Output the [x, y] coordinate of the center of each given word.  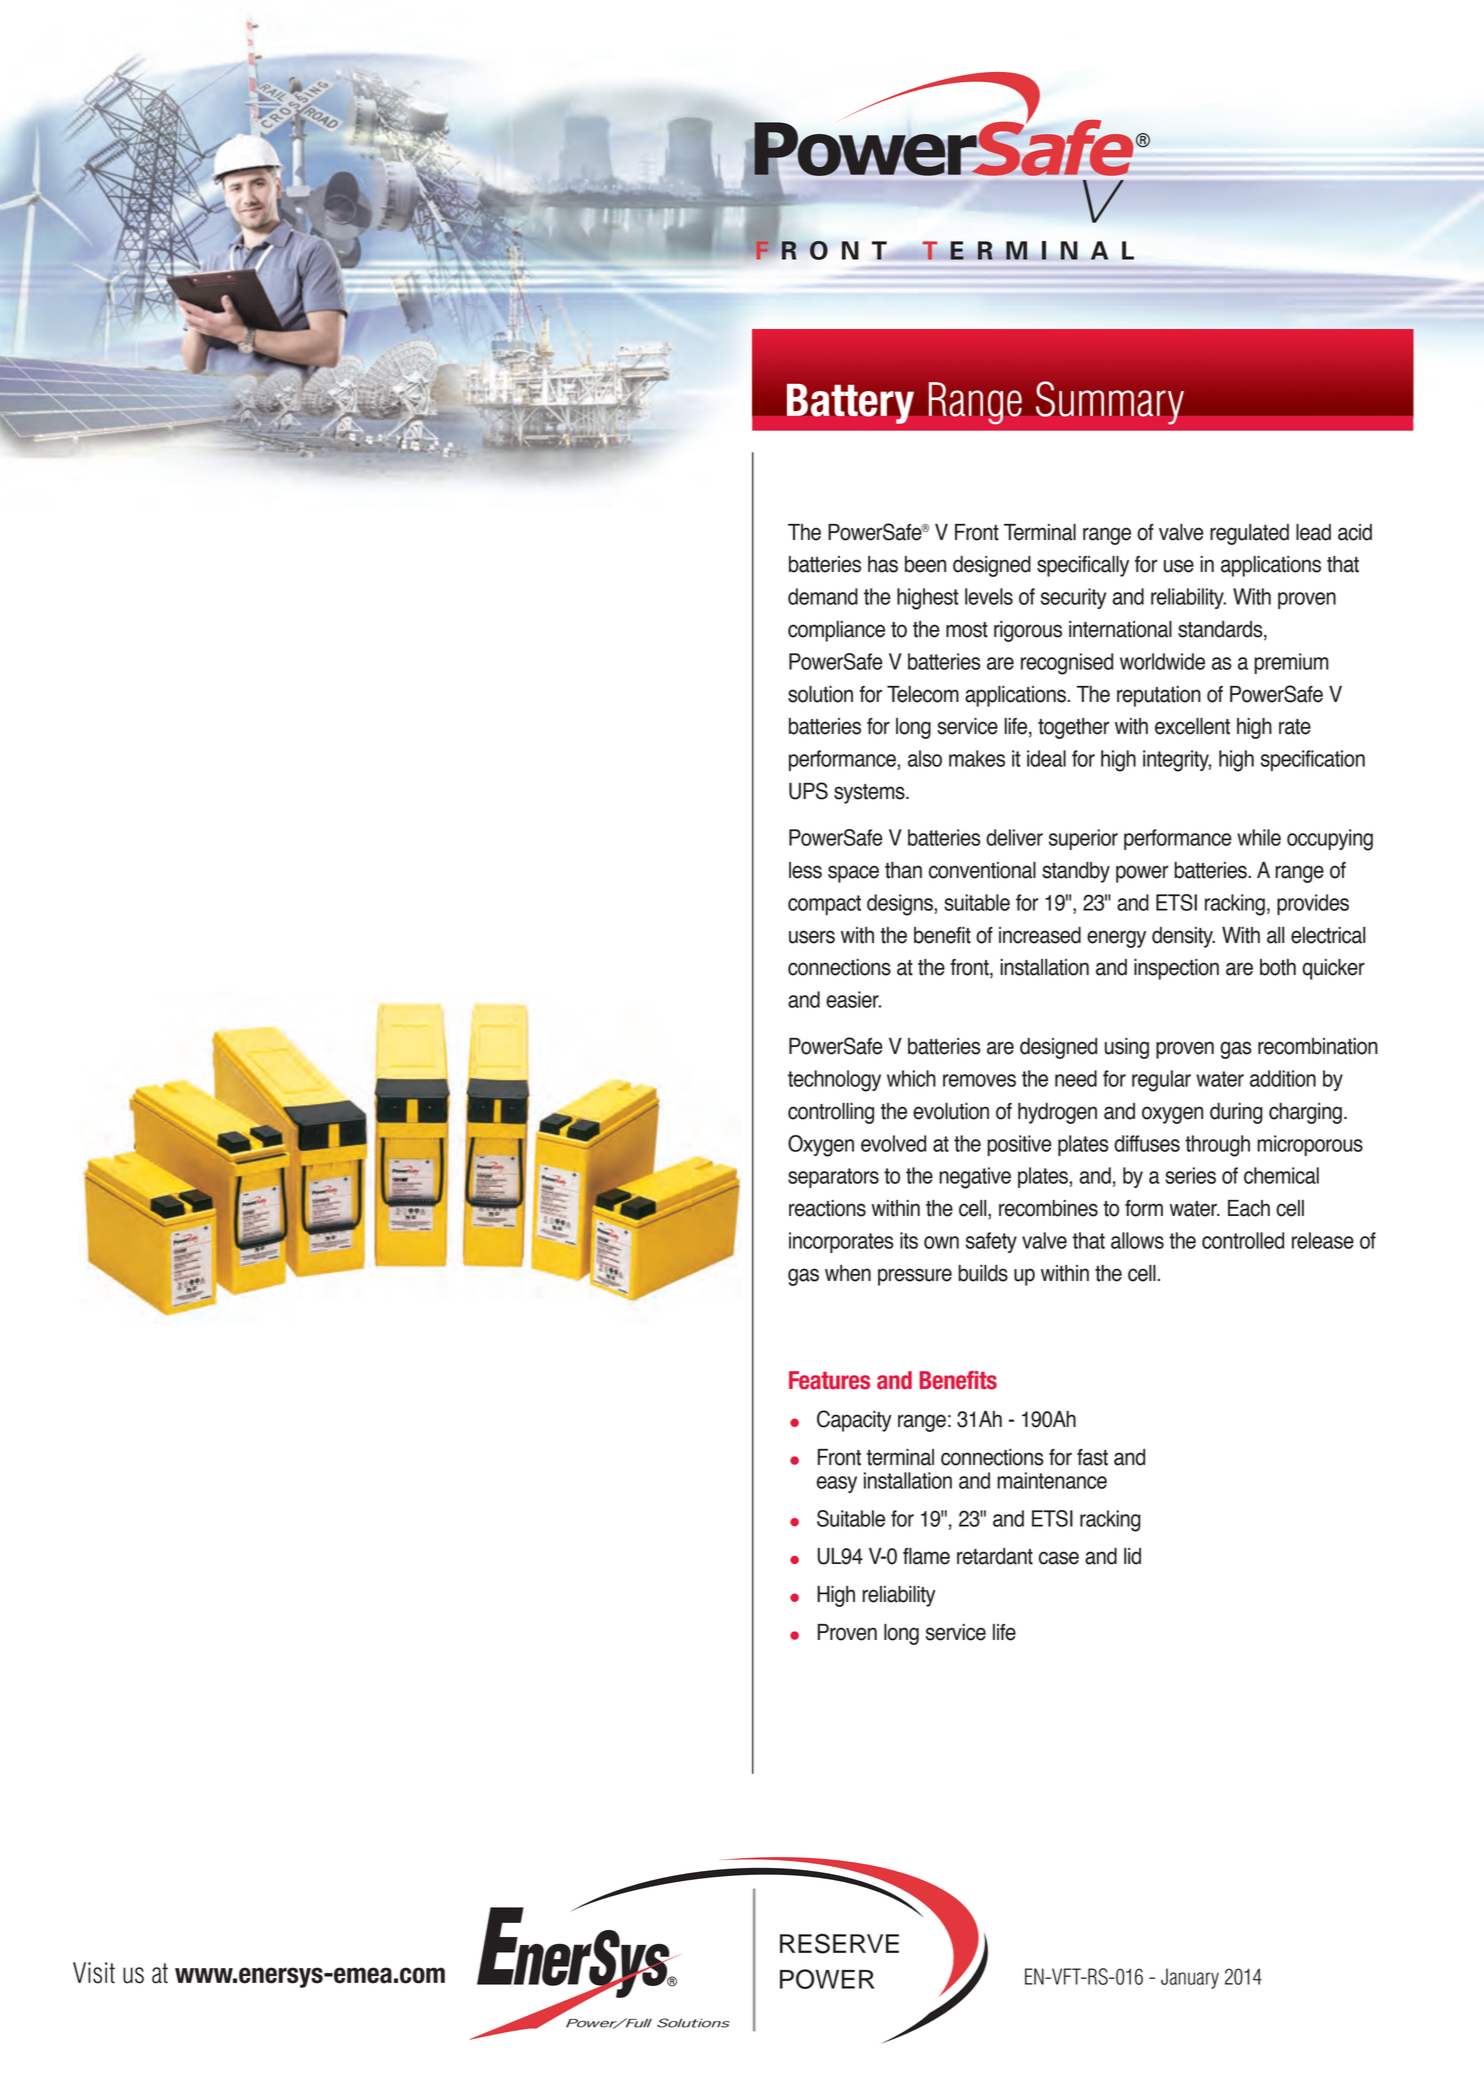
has [883, 564]
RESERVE [839, 1943]
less [805, 870]
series [1190, 1175]
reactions [827, 1208]
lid [1132, 1556]
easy [837, 1484]
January [1190, 1978]
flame [926, 1556]
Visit [94, 1973]
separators [833, 1178]
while [1259, 837]
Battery [850, 404]
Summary [1110, 403]
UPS [808, 791]
